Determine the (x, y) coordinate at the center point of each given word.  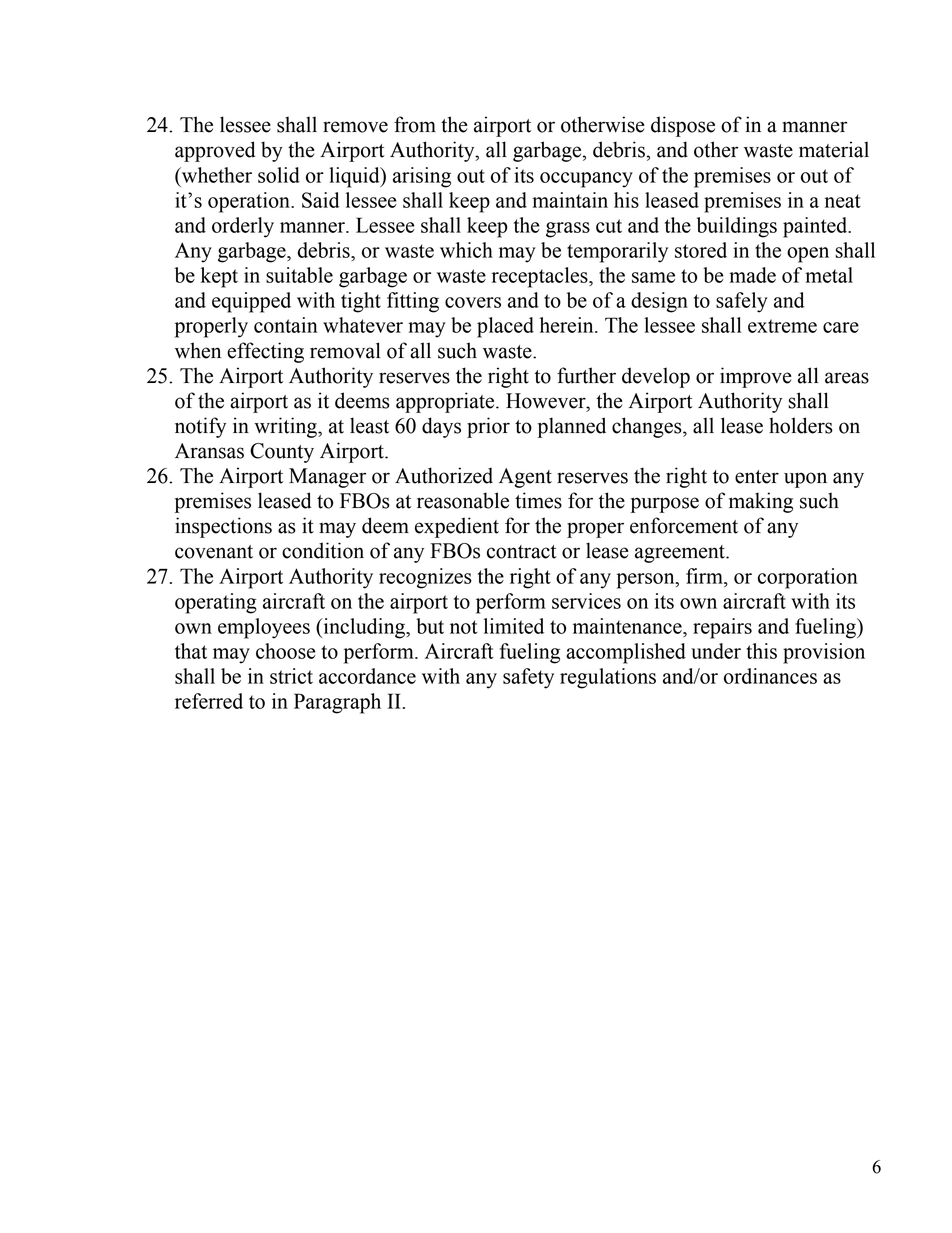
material (834, 149)
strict (291, 676)
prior (488, 427)
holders (801, 425)
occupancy (586, 180)
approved (215, 151)
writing (286, 427)
